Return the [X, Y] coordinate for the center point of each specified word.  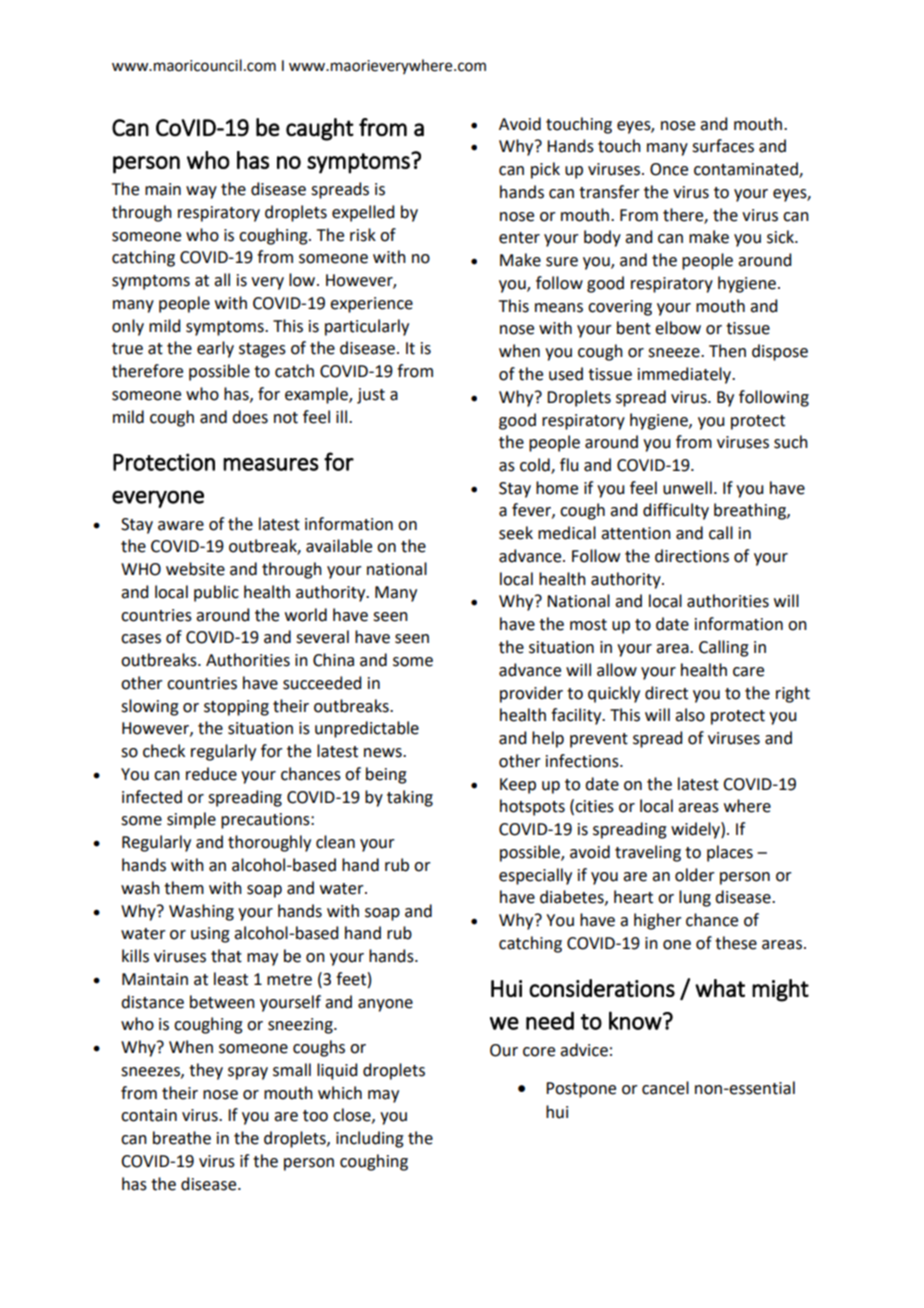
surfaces [723, 146]
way [201, 192]
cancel [665, 1088]
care [748, 672]
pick [545, 170]
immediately [685, 375]
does [250, 417]
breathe [182, 1138]
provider [531, 694]
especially [535, 876]
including [370, 1139]
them [184, 888]
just [371, 396]
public [216, 593]
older [695, 875]
